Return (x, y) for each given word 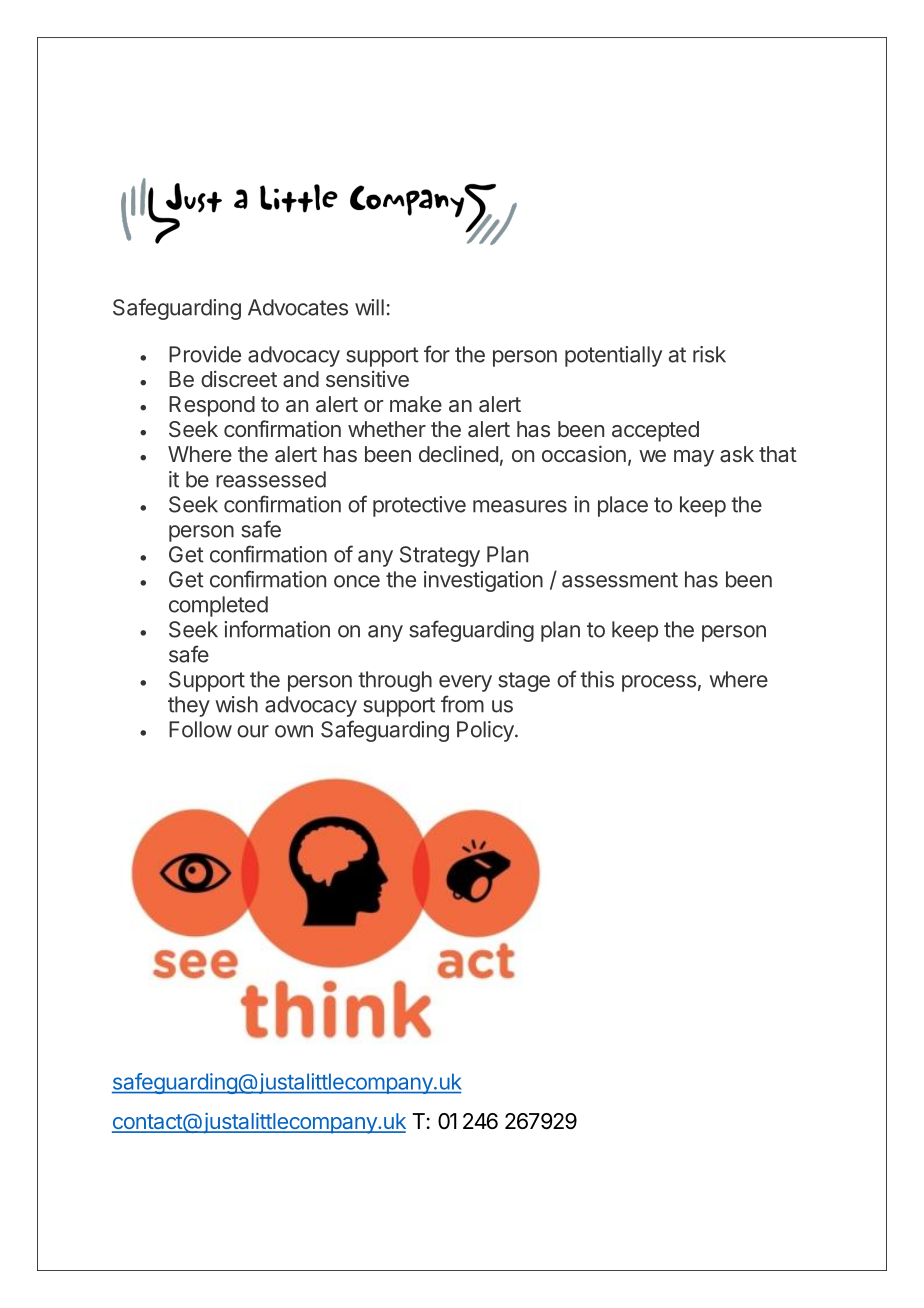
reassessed (271, 479)
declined (458, 453)
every (465, 683)
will (369, 307)
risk (709, 354)
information (277, 629)
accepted (655, 431)
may (694, 458)
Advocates (298, 307)
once (357, 581)
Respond (212, 406)
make (416, 404)
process (659, 683)
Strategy (440, 556)
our (253, 731)
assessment (620, 580)
